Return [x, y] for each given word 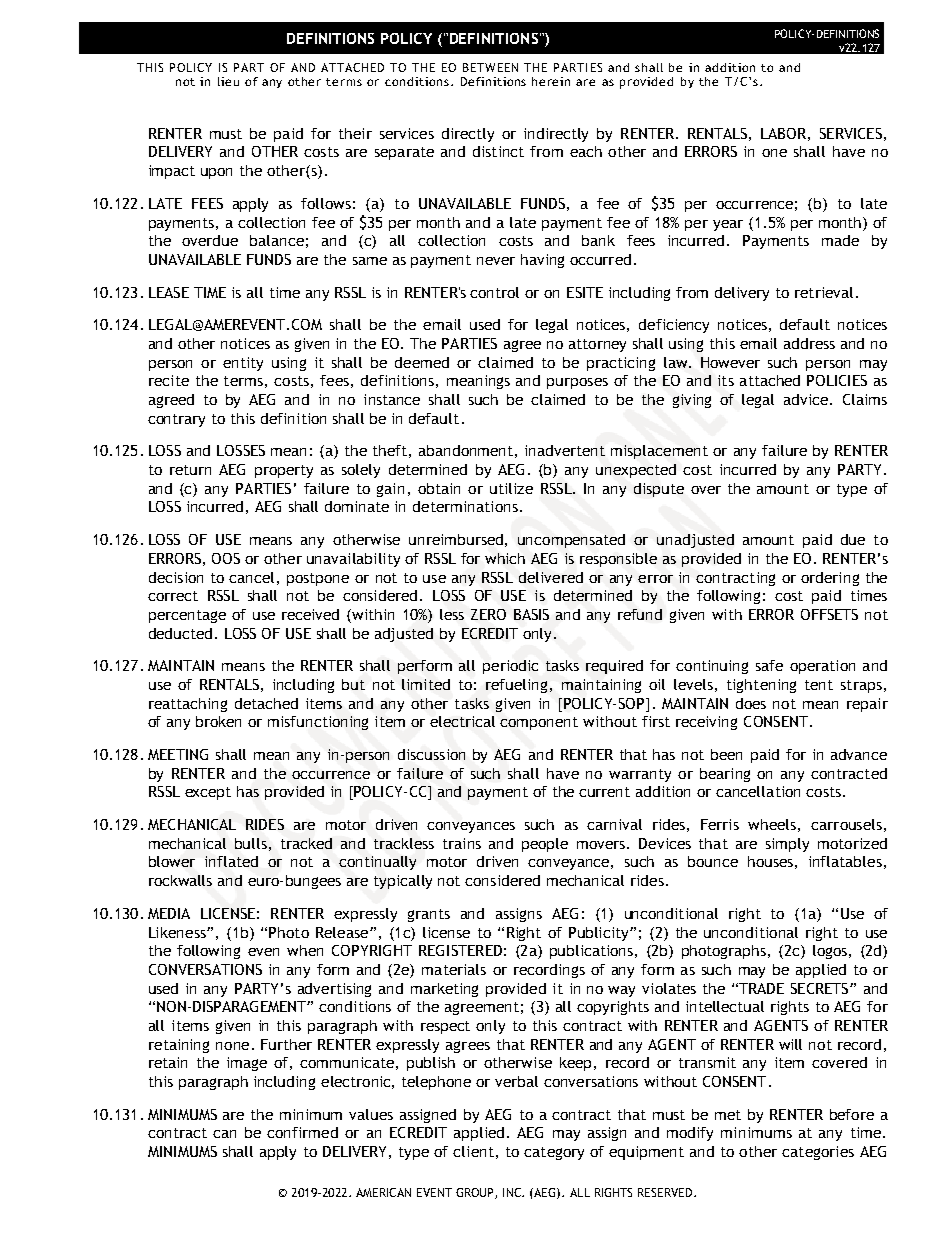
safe [769, 665]
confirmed [302, 1132]
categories [818, 1153]
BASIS [531, 614]
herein [551, 81]
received [310, 614]
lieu [228, 81]
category [554, 1153]
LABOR [783, 133]
